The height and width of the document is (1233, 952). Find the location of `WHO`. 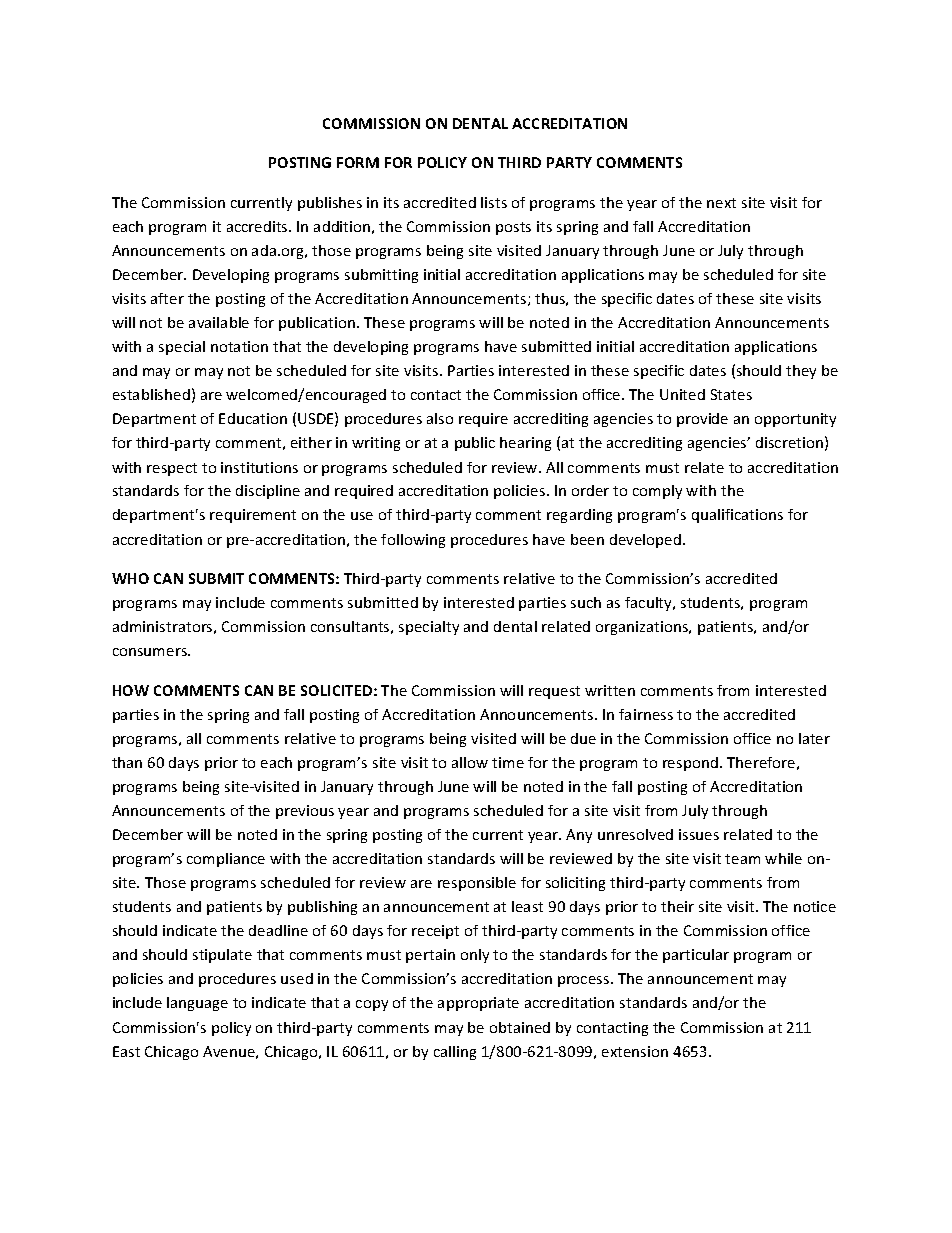

WHO is located at coordinates (130, 578).
